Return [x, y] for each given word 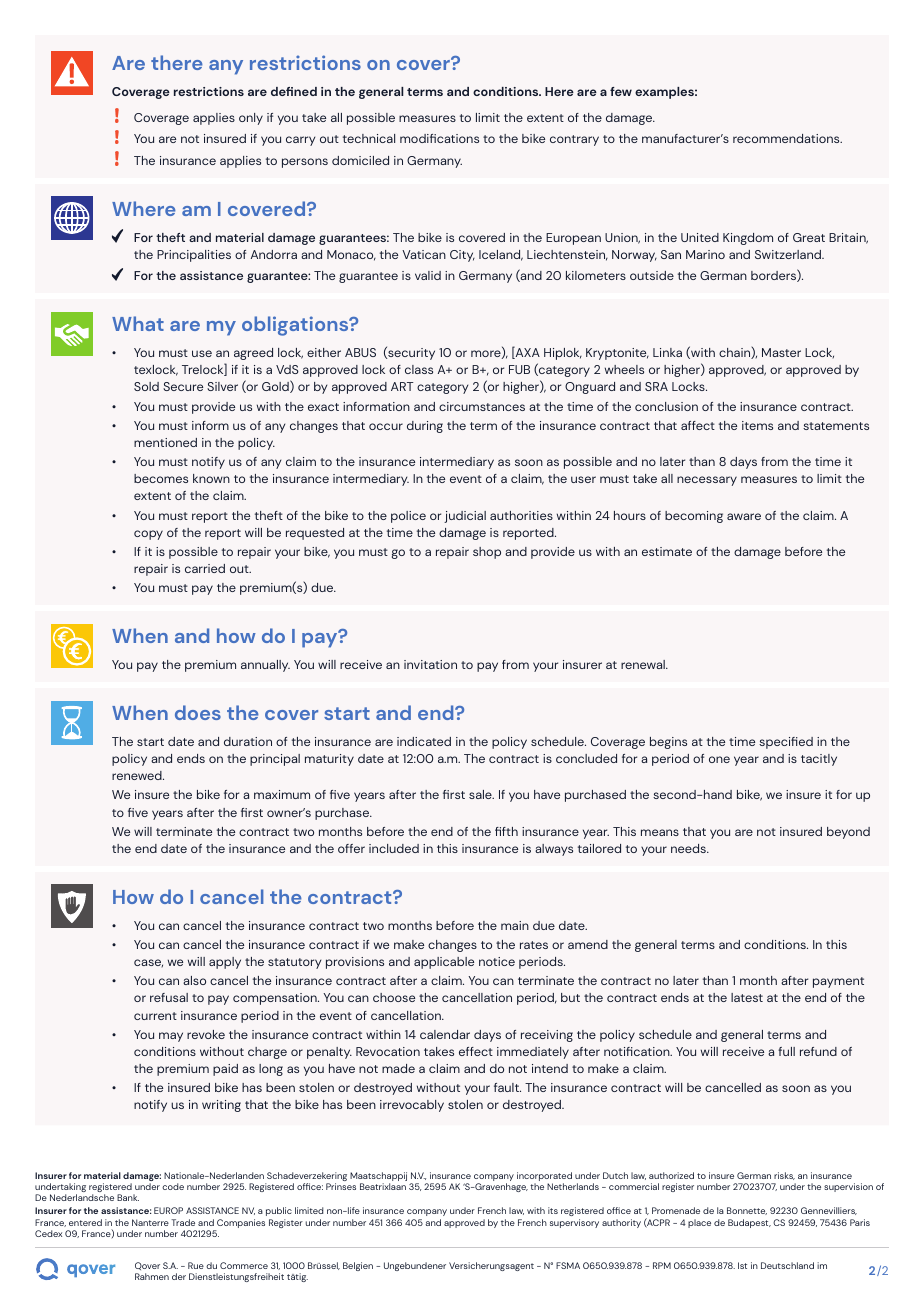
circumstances [482, 406]
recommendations [787, 138]
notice [497, 961]
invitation [430, 664]
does [198, 712]
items [757, 425]
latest [747, 997]
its [553, 1210]
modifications [439, 138]
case [148, 963]
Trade [183, 1222]
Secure [183, 386]
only [251, 119]
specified [786, 743]
